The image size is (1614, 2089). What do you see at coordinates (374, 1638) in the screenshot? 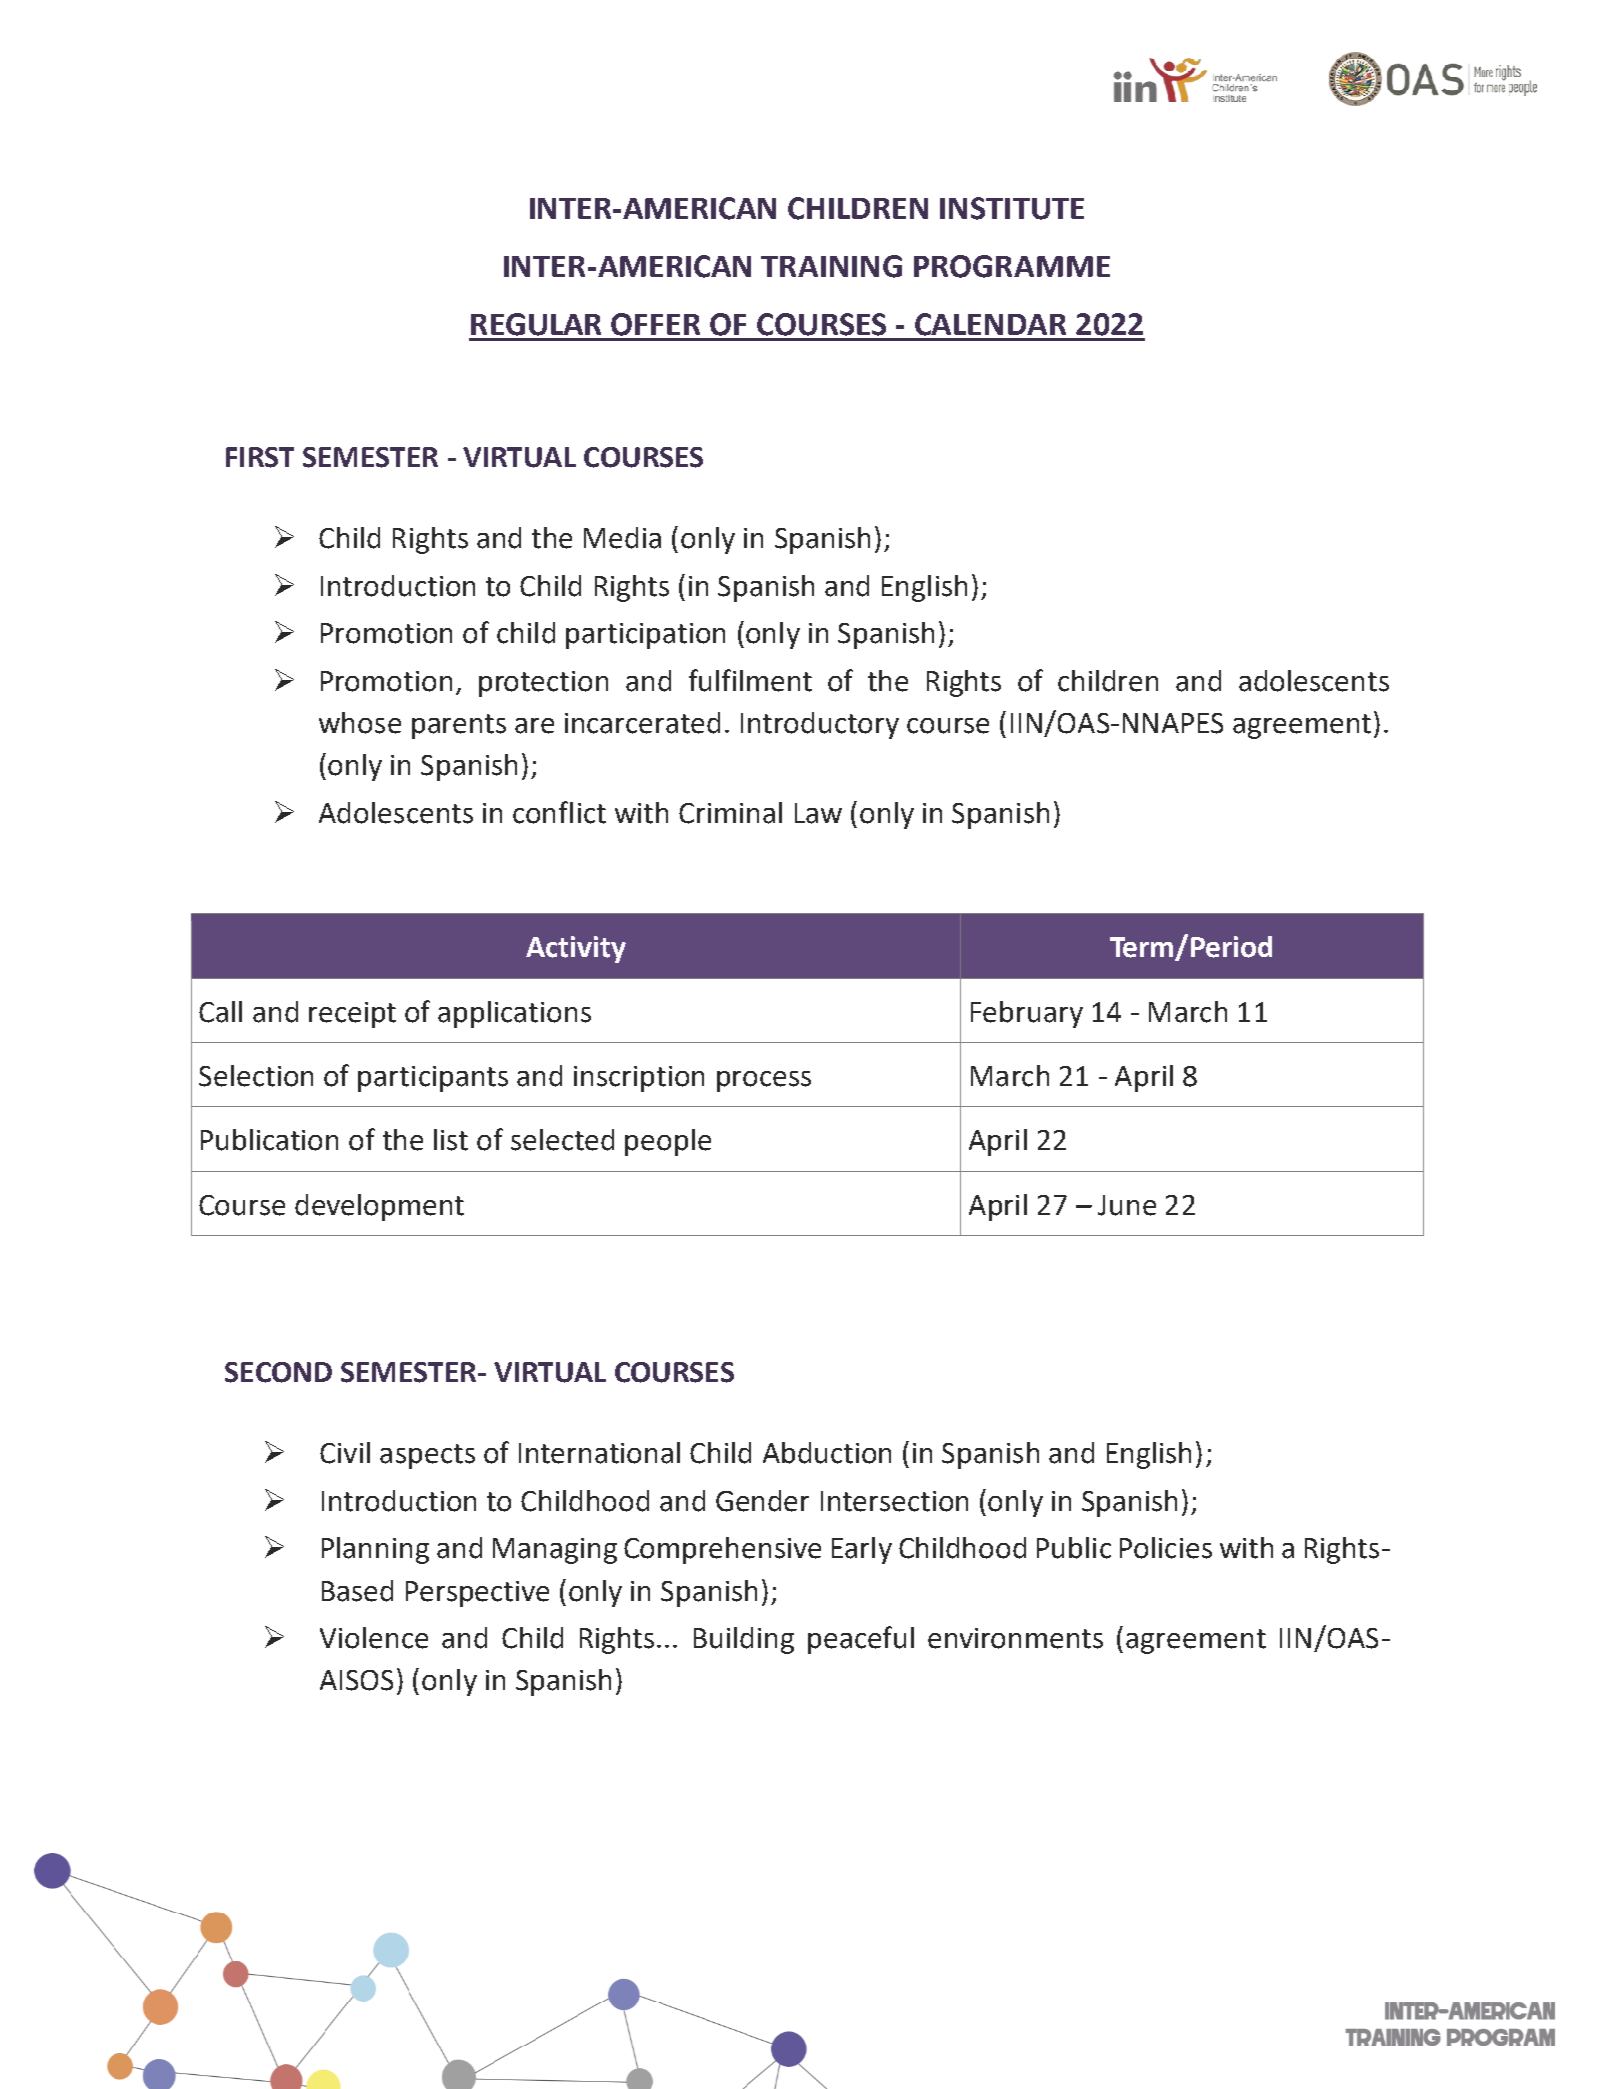
I see `Violence` at bounding box center [374, 1638].
